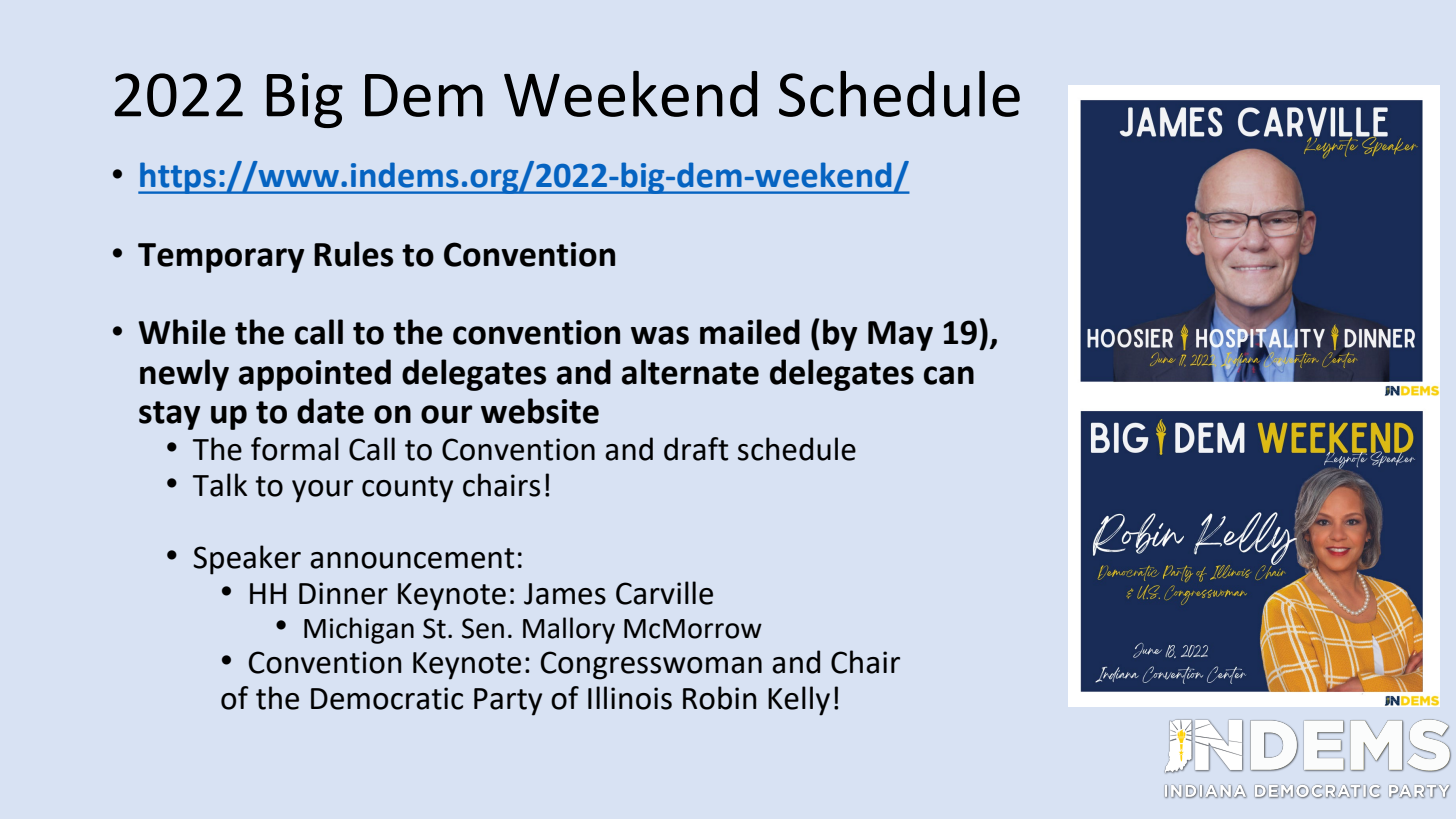 The width and height of the image is (1456, 819). Describe the element at coordinates (387, 698) in the image. I see `Democratic` at that location.
